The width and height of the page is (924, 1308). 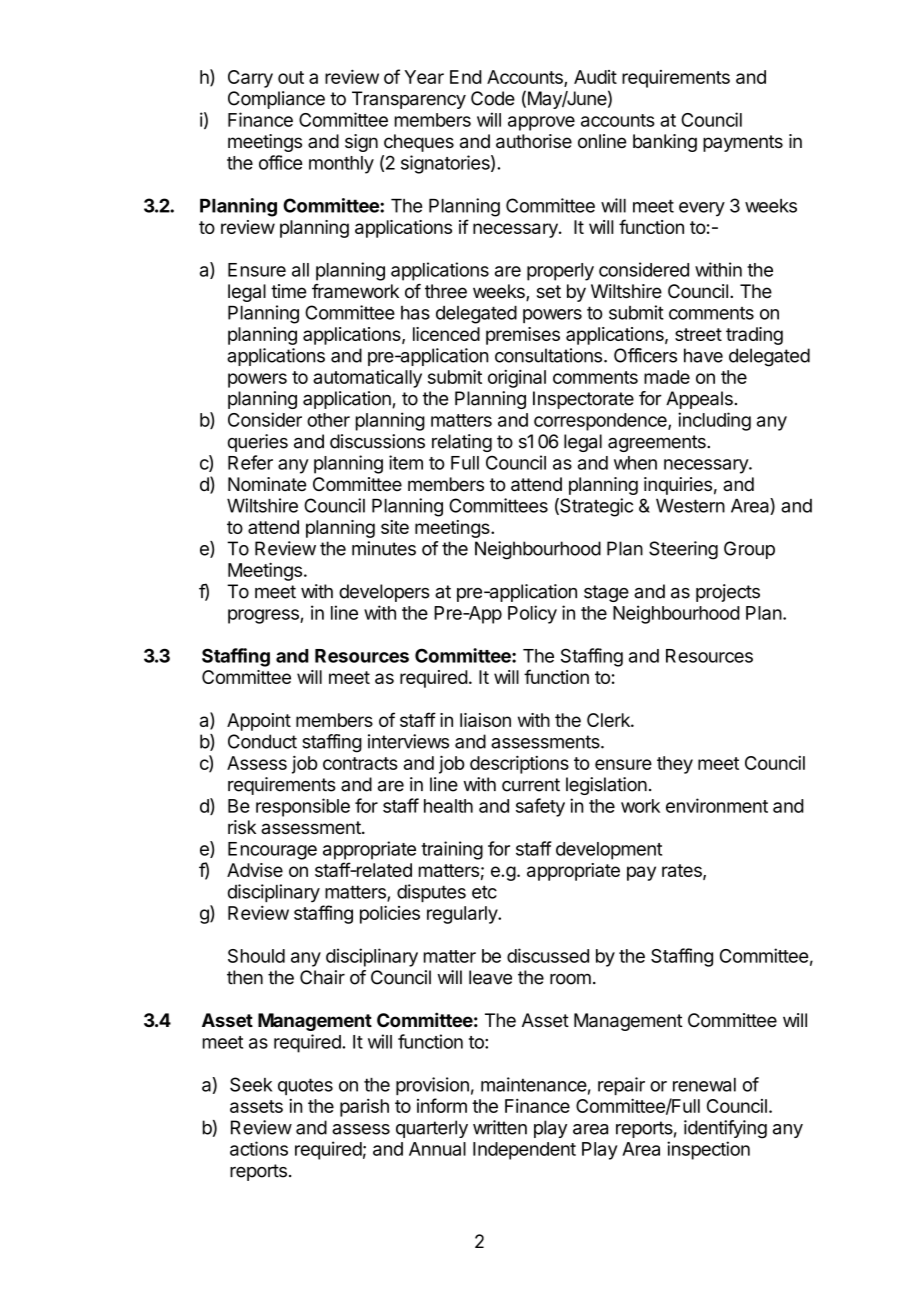 What do you see at coordinates (276, 100) in the page?
I see `Compliance` at bounding box center [276, 100].
